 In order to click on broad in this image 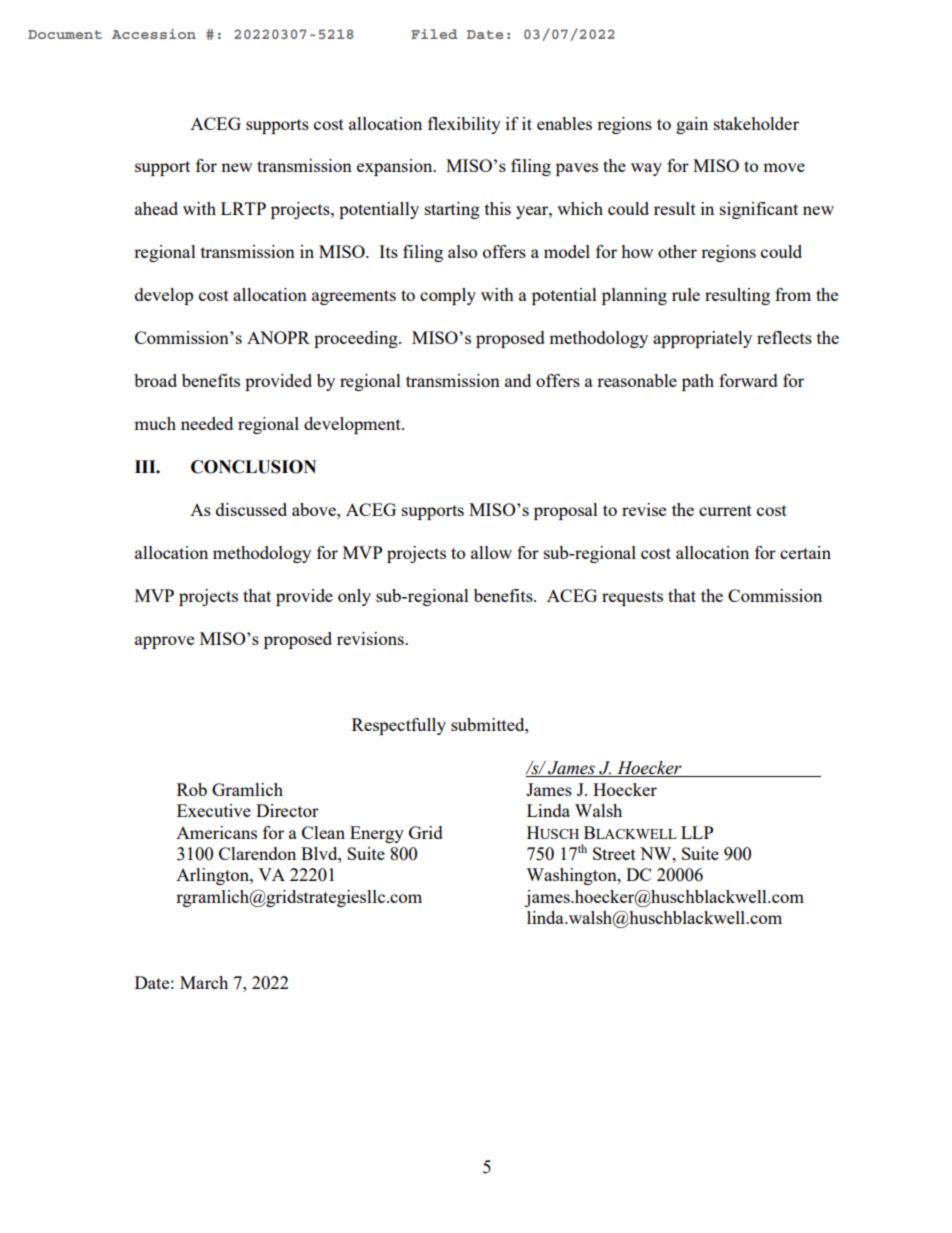, I will do `click(155, 380)`.
